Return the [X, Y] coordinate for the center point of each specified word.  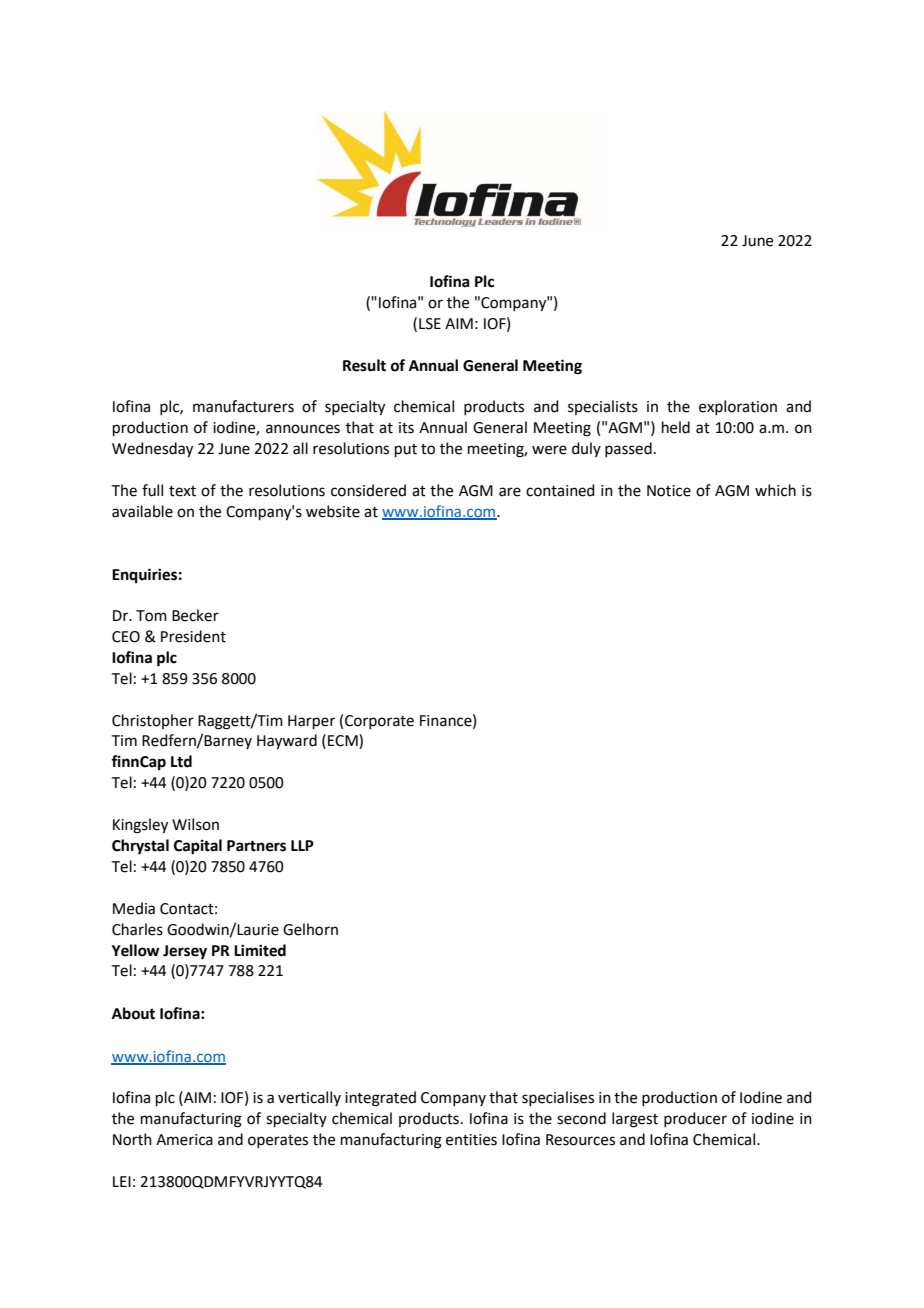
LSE [430, 324]
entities [471, 1140]
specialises [558, 1098]
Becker [195, 615]
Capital [198, 847]
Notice [669, 491]
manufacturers [243, 406]
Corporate [379, 722]
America [184, 1140]
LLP [302, 845]
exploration [738, 407]
